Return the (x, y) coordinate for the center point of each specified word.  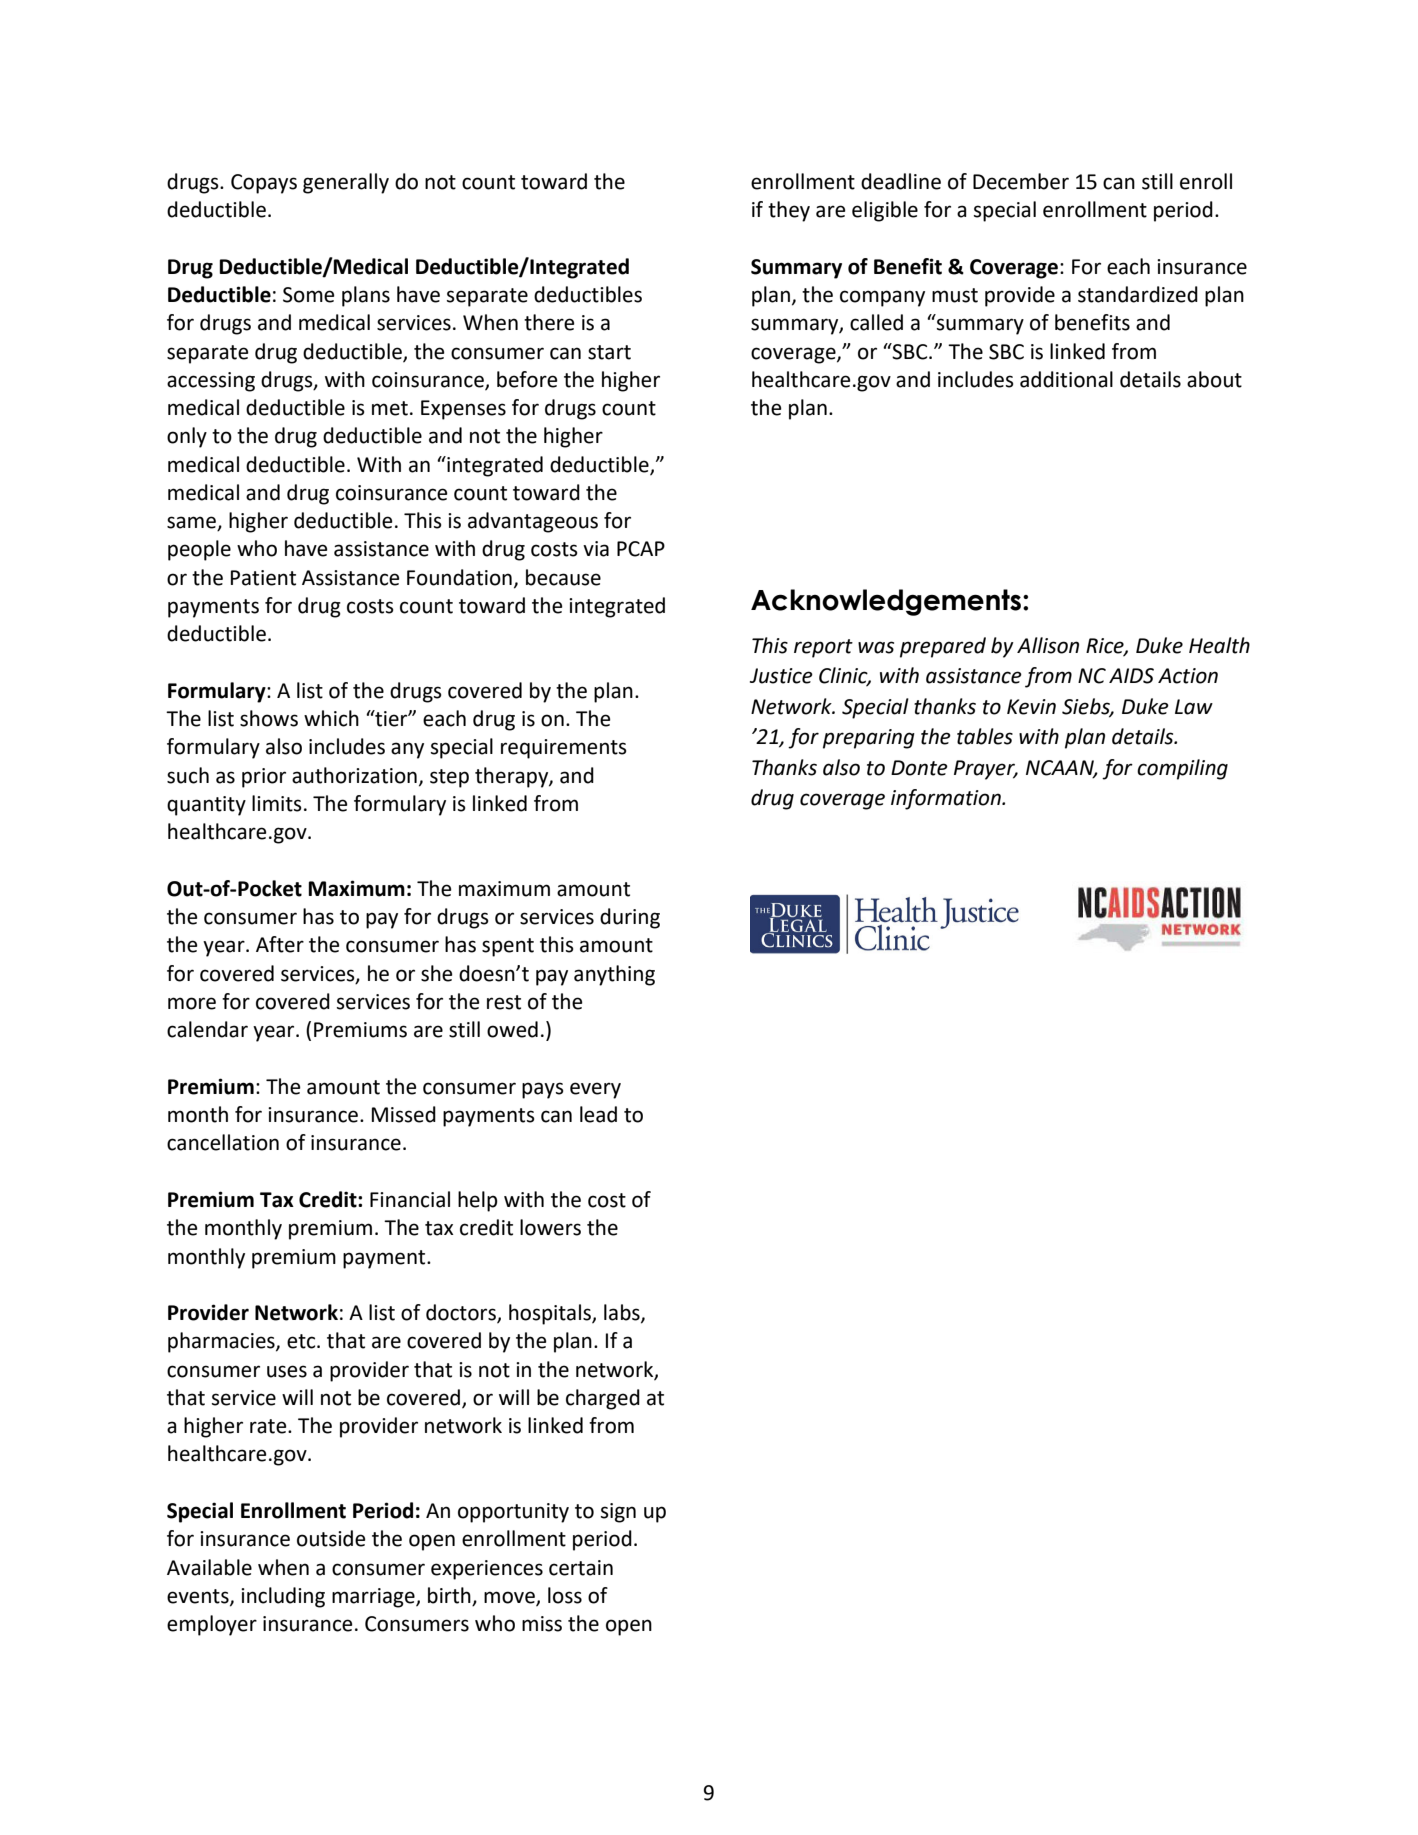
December (1021, 181)
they (789, 211)
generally (346, 183)
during (630, 918)
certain (581, 1568)
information (947, 799)
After (280, 944)
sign (618, 1513)
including (283, 1597)
